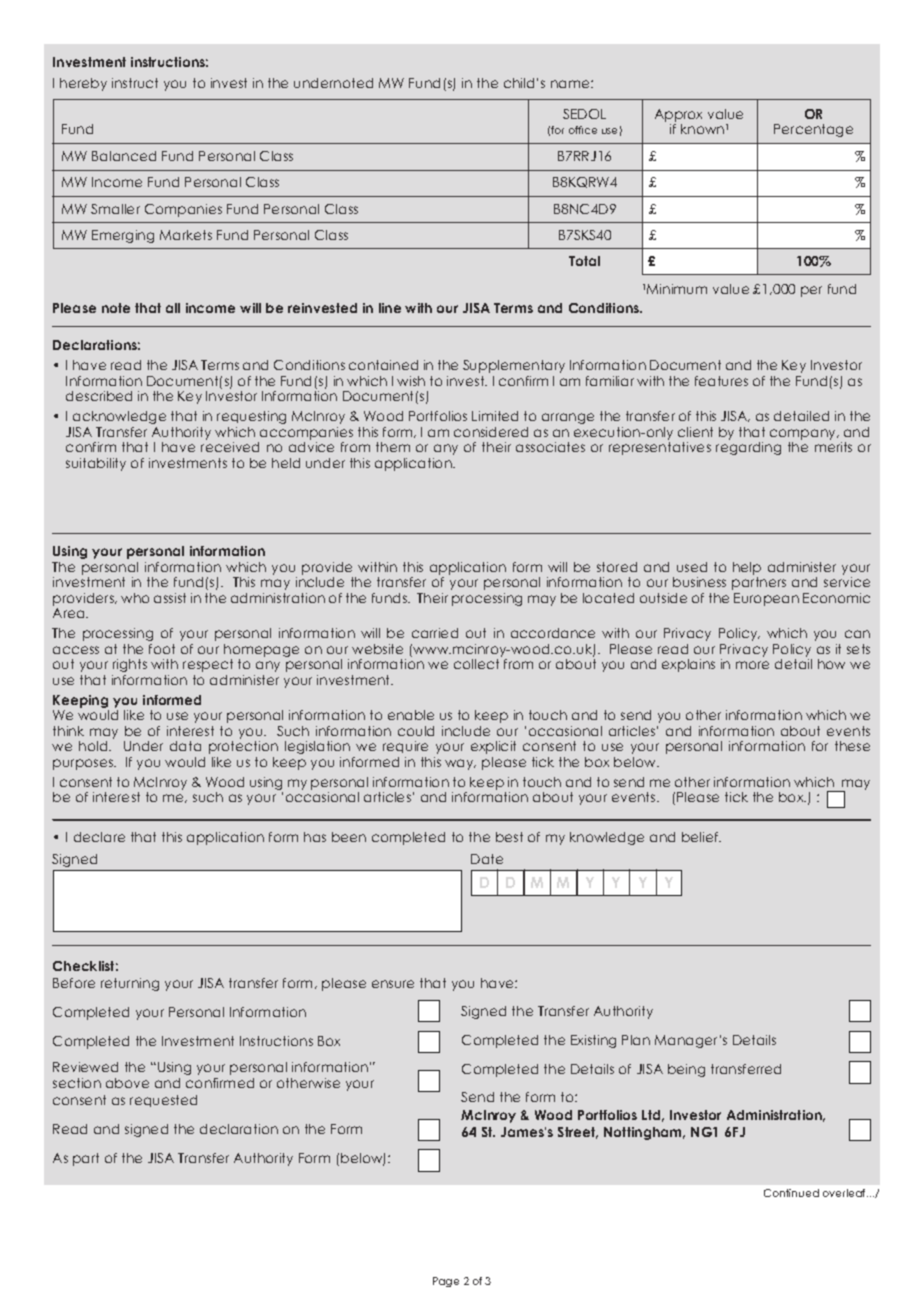  I want to click on suitability, so click(96, 464).
